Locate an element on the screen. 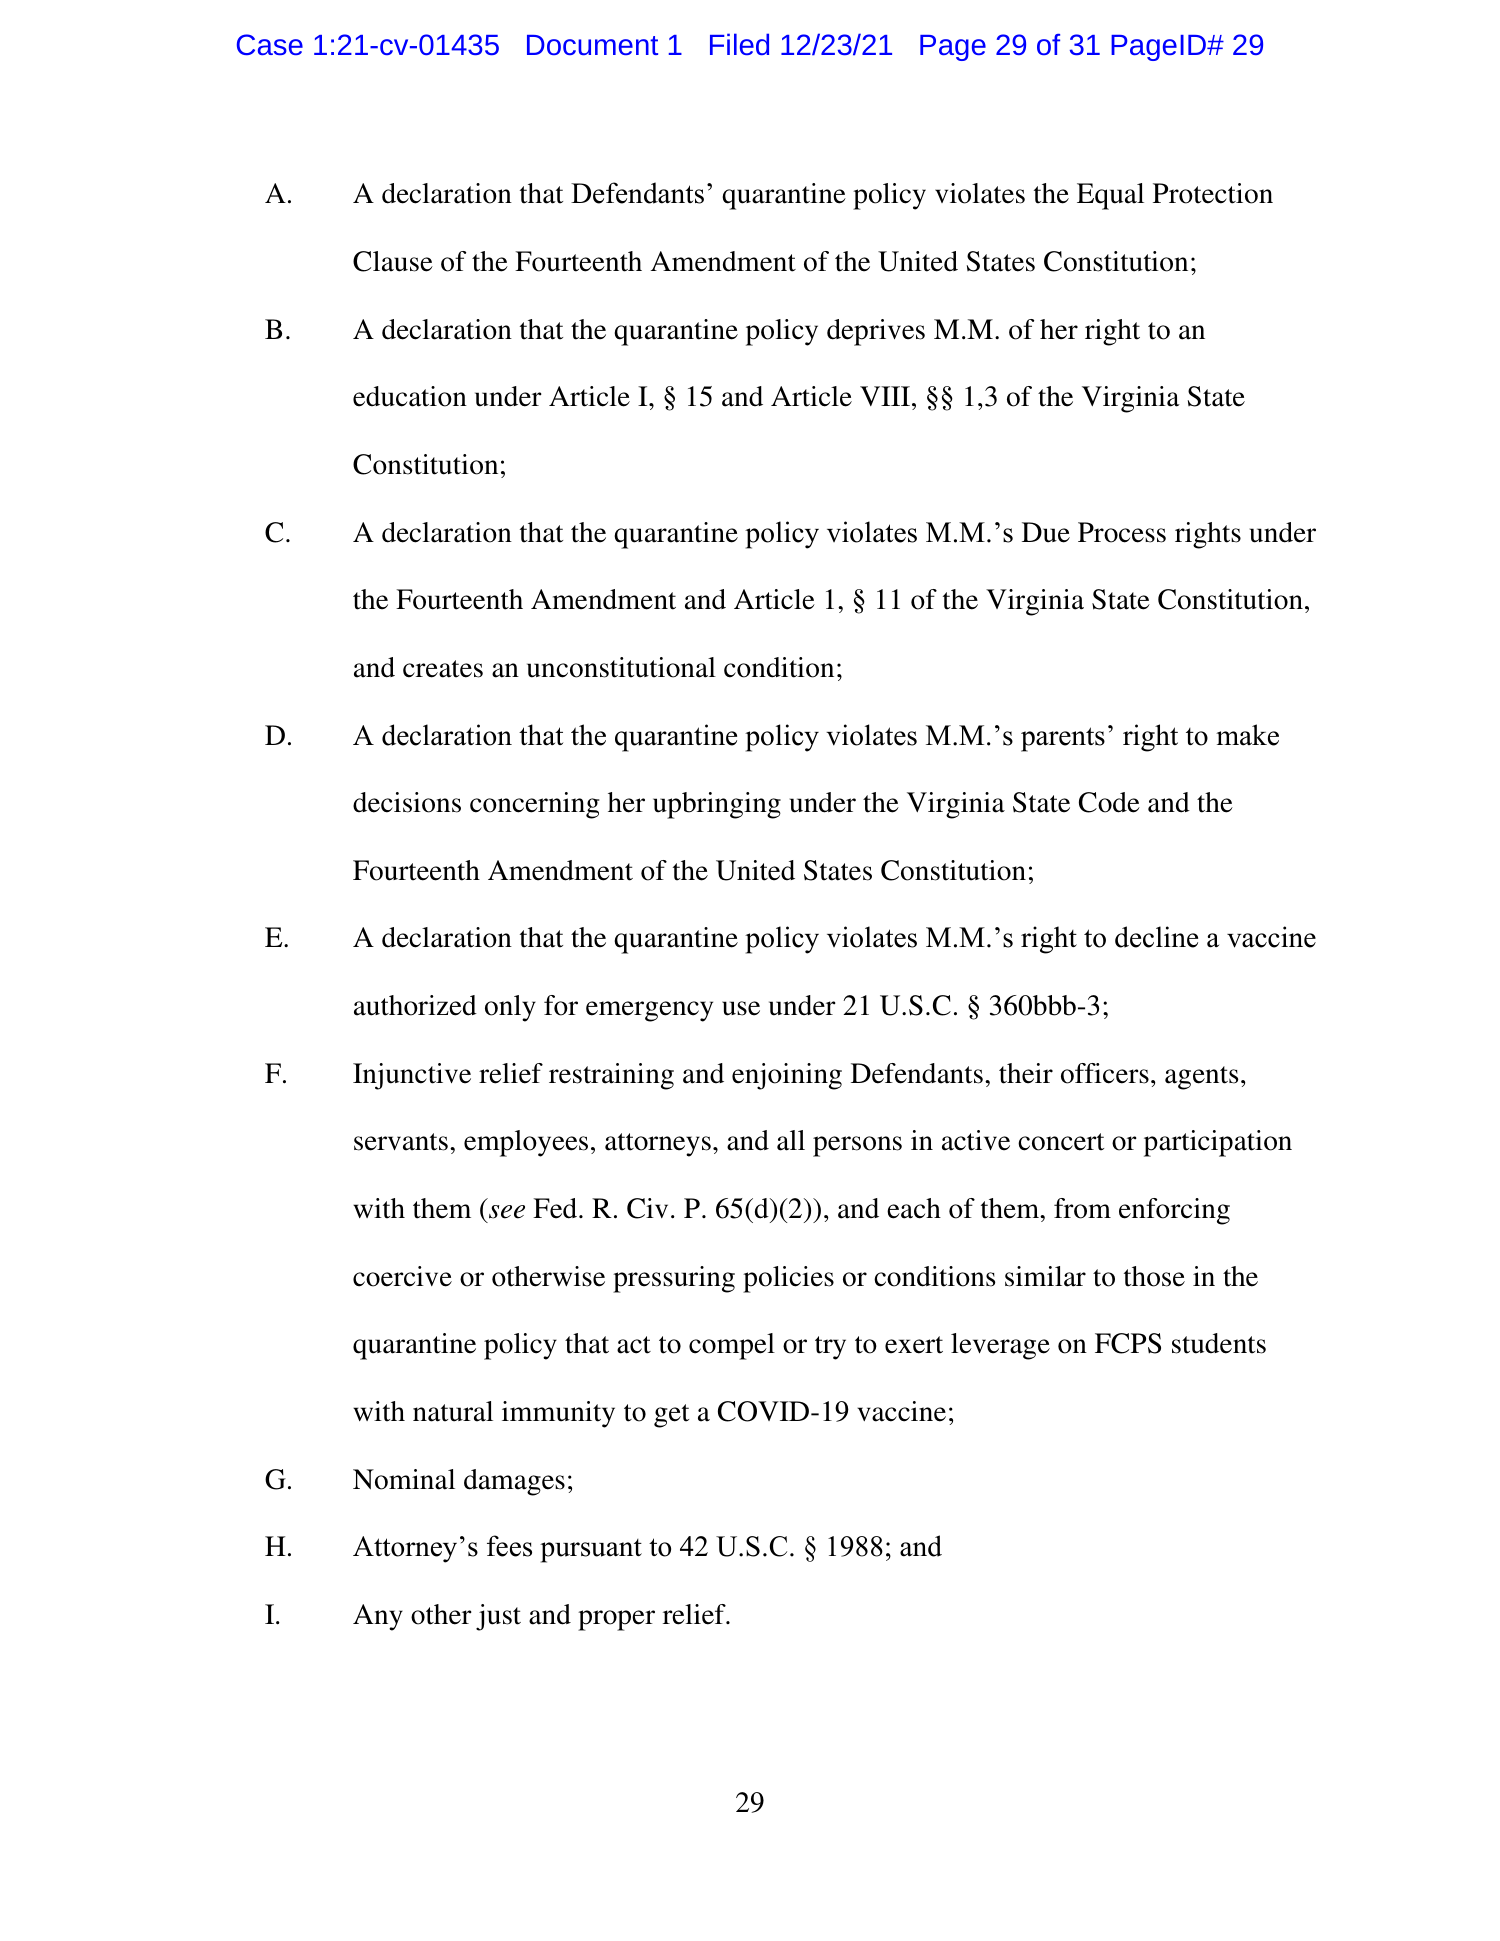 The height and width of the screenshot is (1941, 1500). Process is located at coordinates (1122, 532).
